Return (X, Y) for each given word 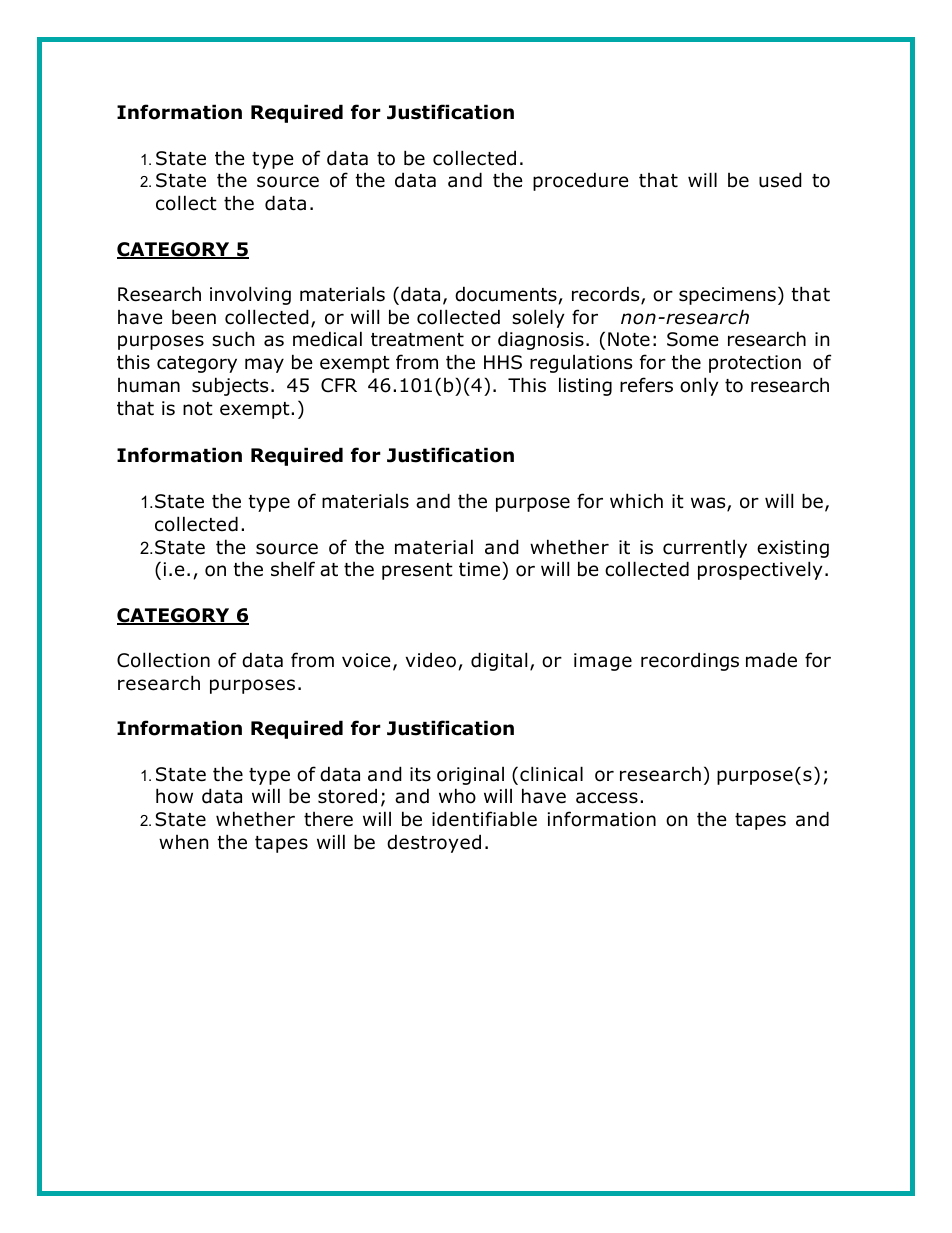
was (709, 504)
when (183, 842)
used (780, 180)
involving (250, 295)
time (479, 569)
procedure (581, 181)
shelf (293, 569)
